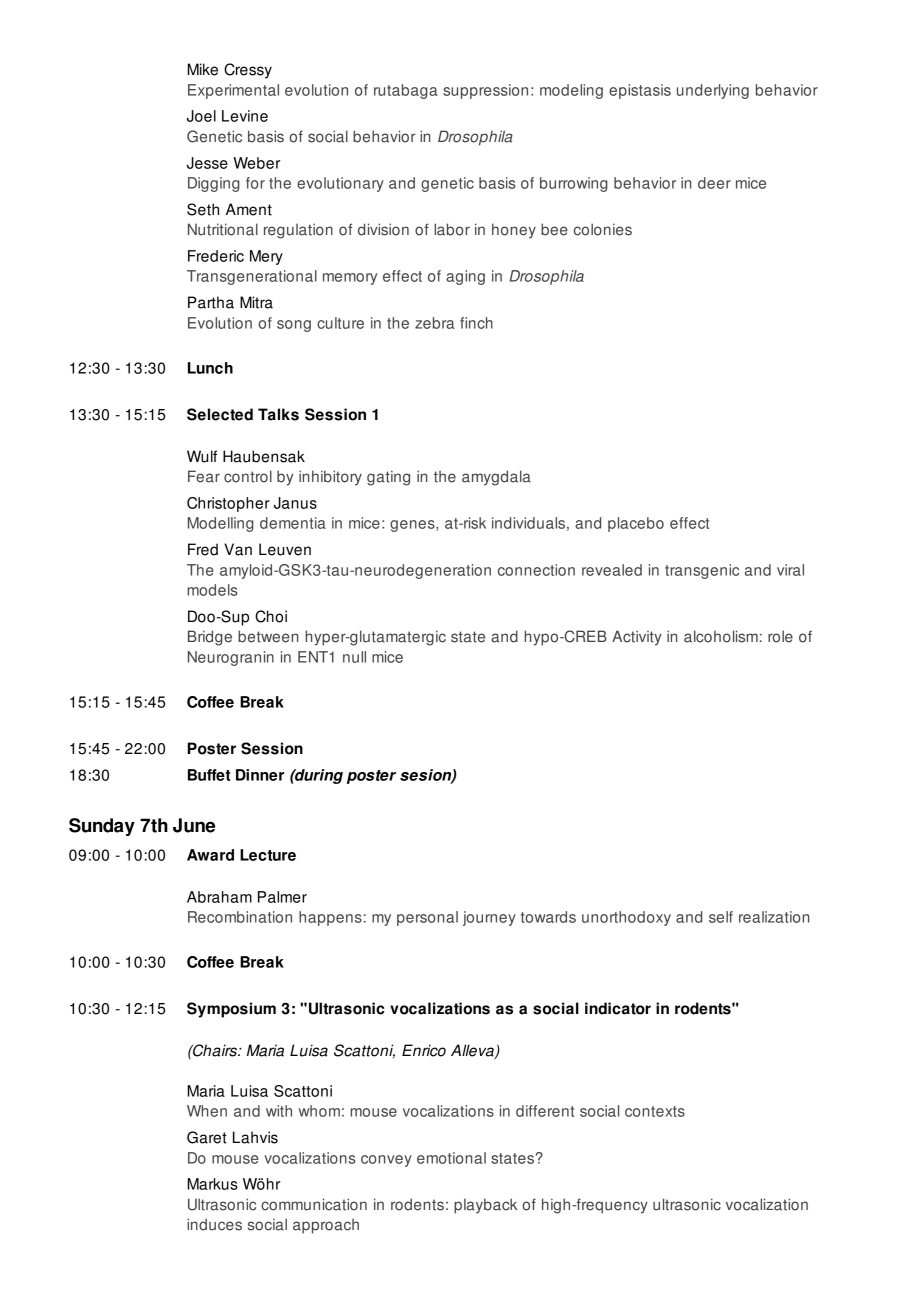 Image resolution: width=924 pixels, height=1308 pixels. I want to click on null, so click(354, 657).
